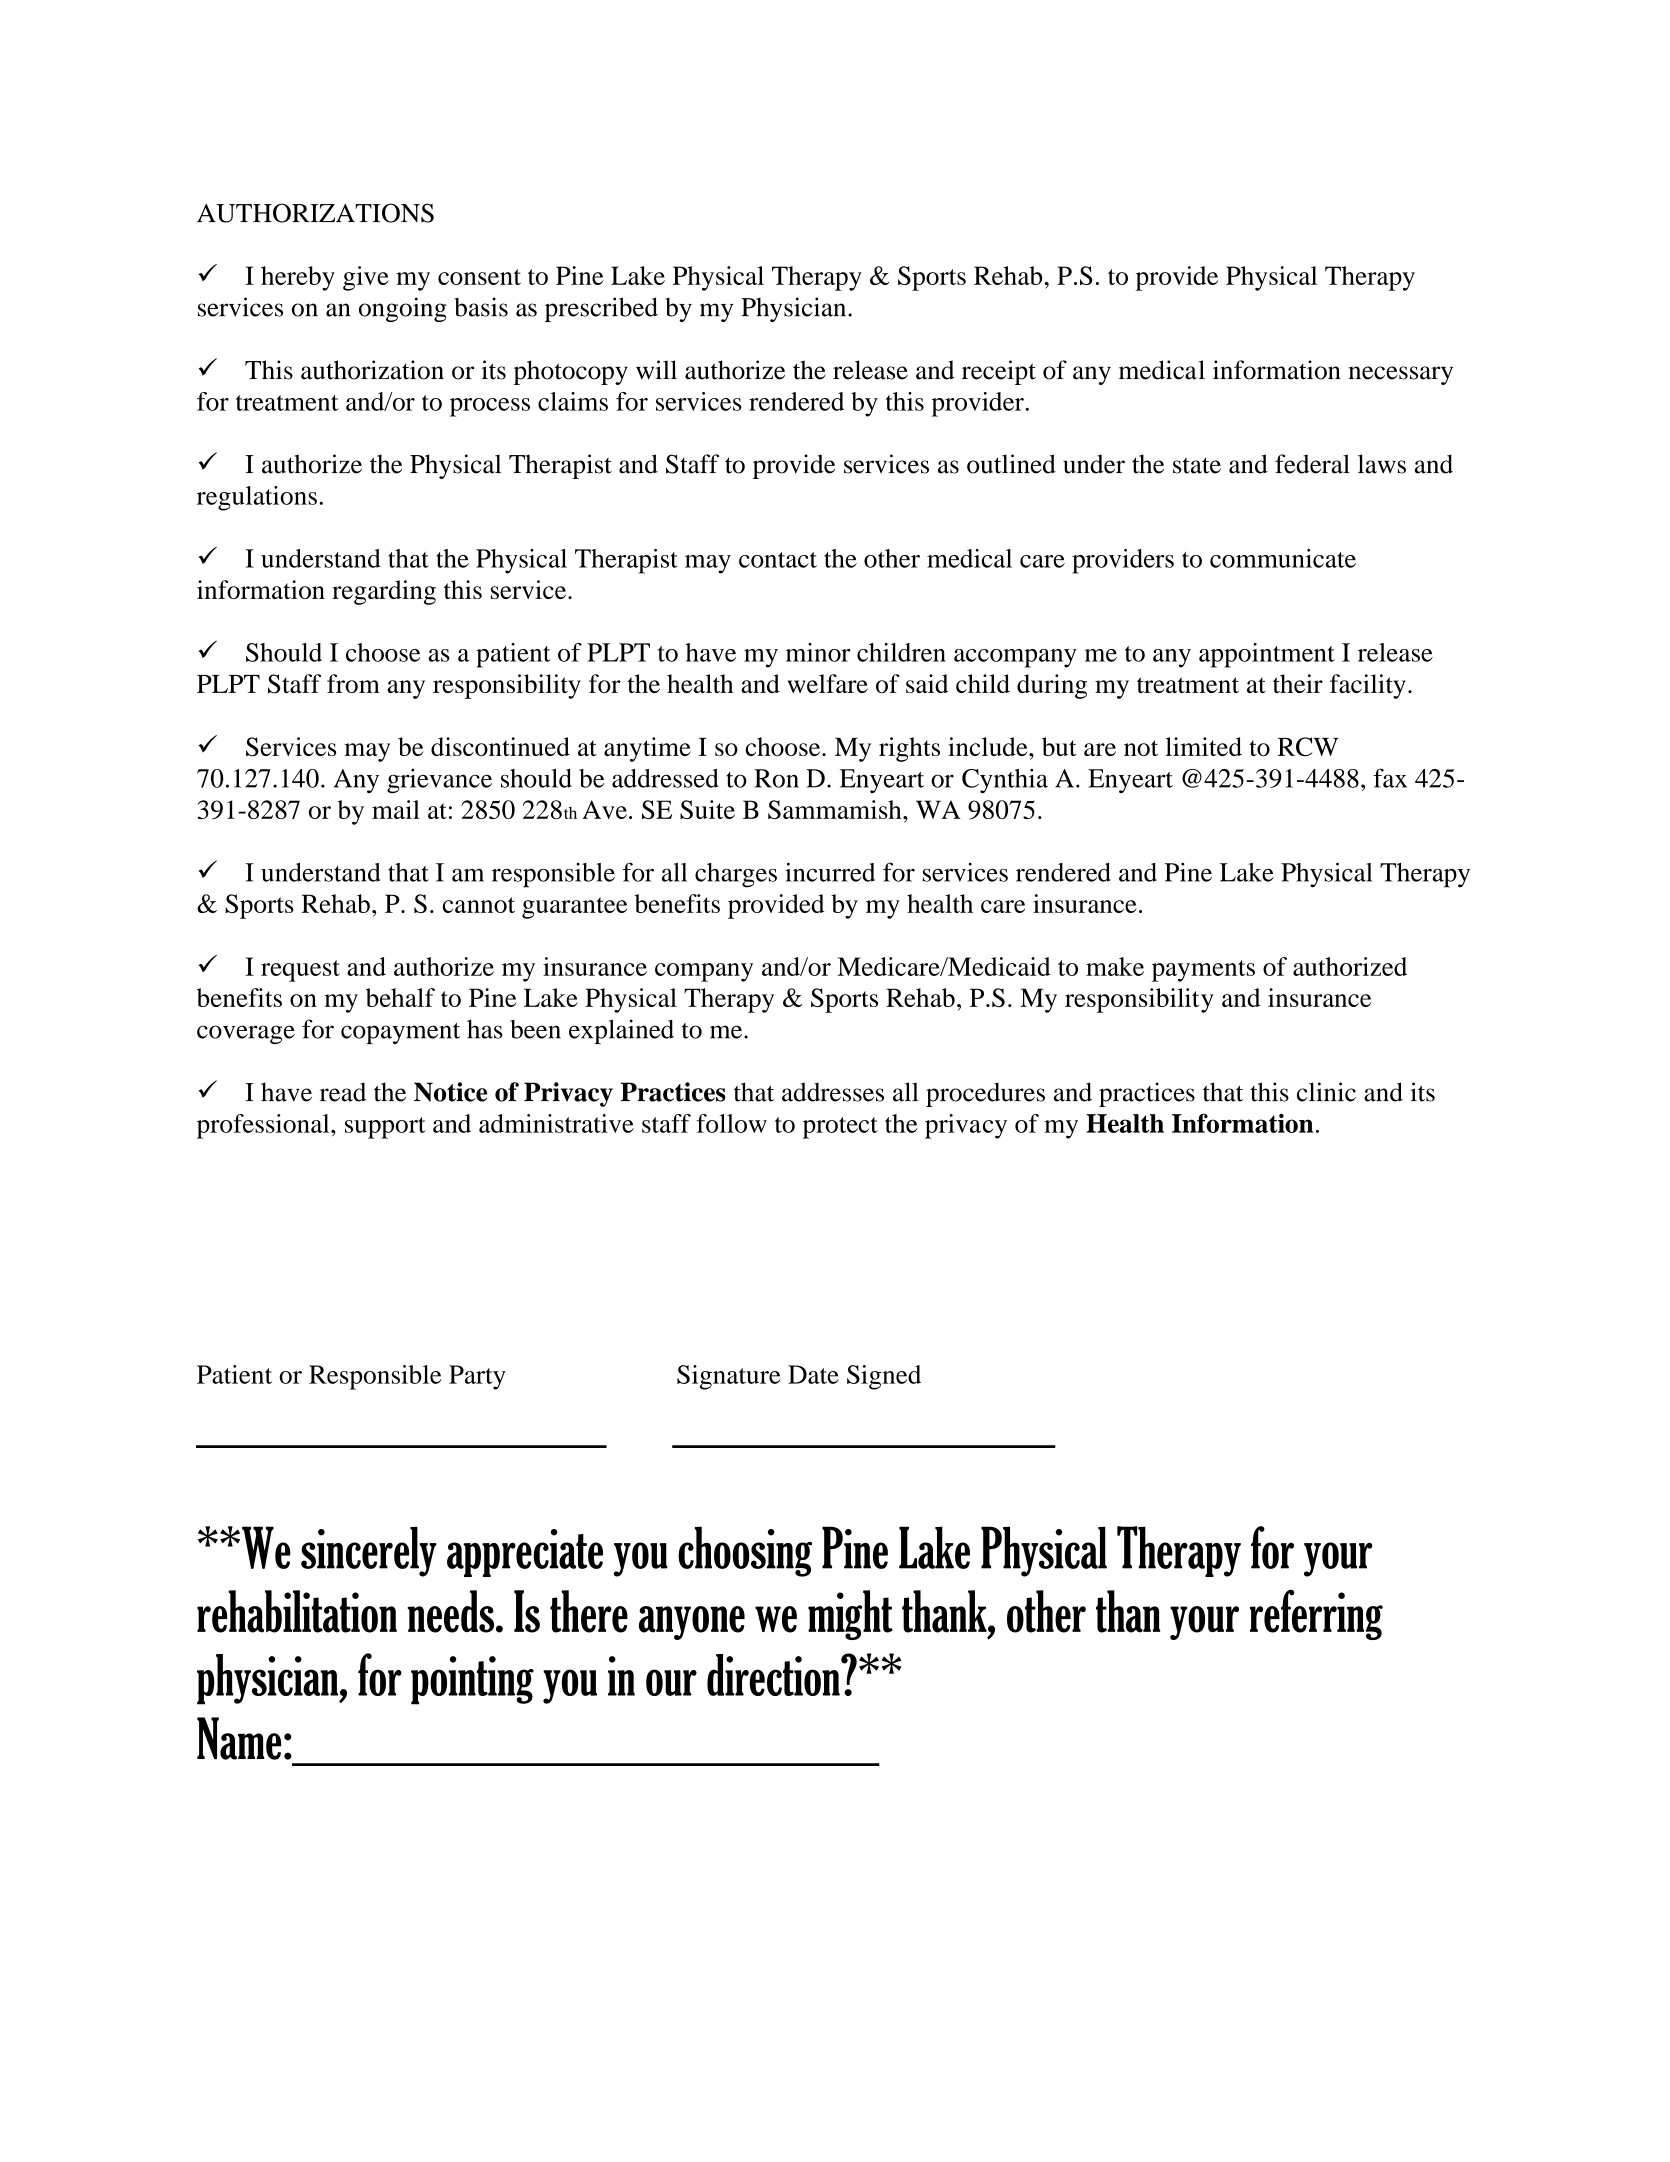 The height and width of the screenshot is (2162, 1670). Describe the element at coordinates (1326, 1092) in the screenshot. I see `clinic` at that location.
